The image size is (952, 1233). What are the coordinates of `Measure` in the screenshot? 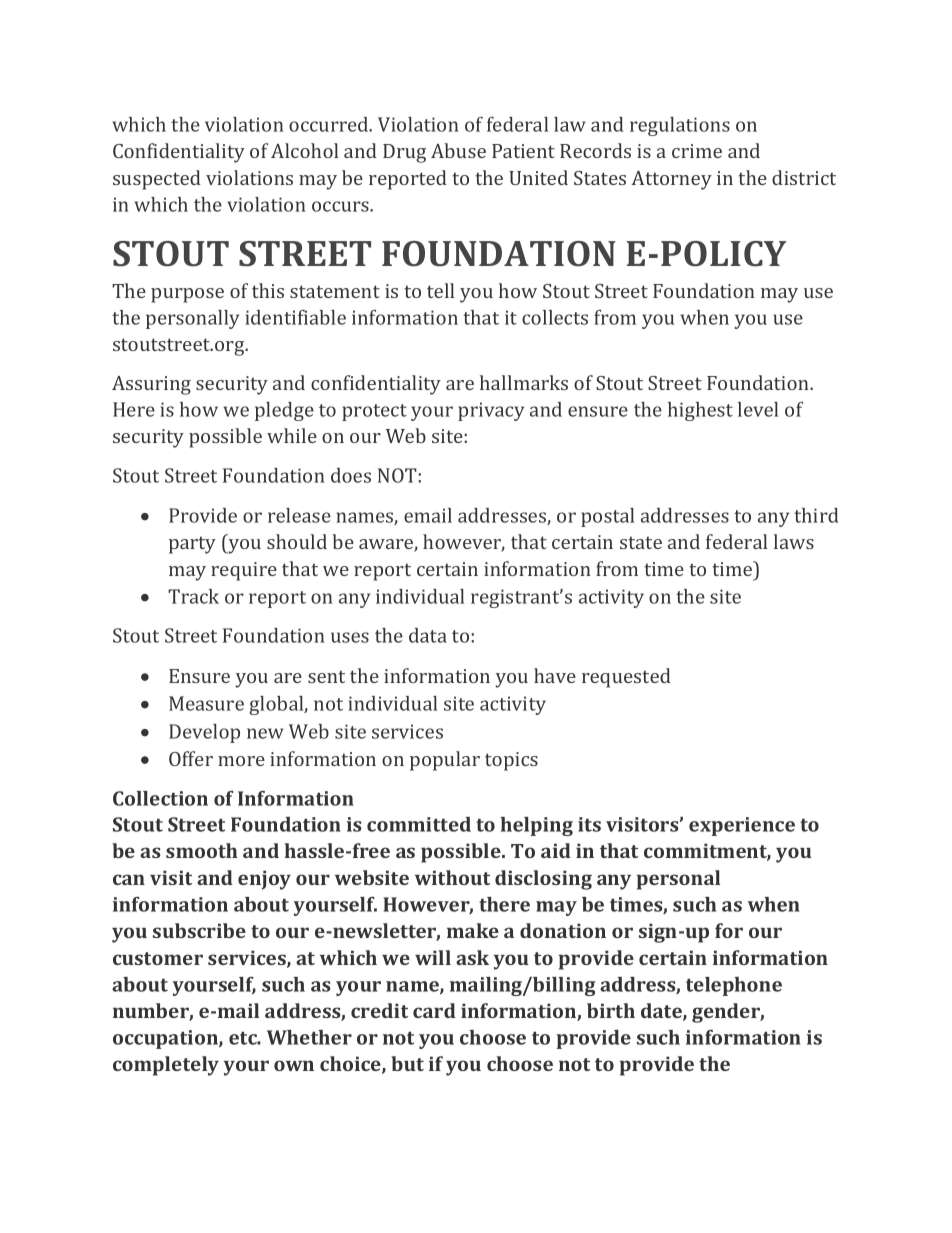 It's located at (206, 703).
